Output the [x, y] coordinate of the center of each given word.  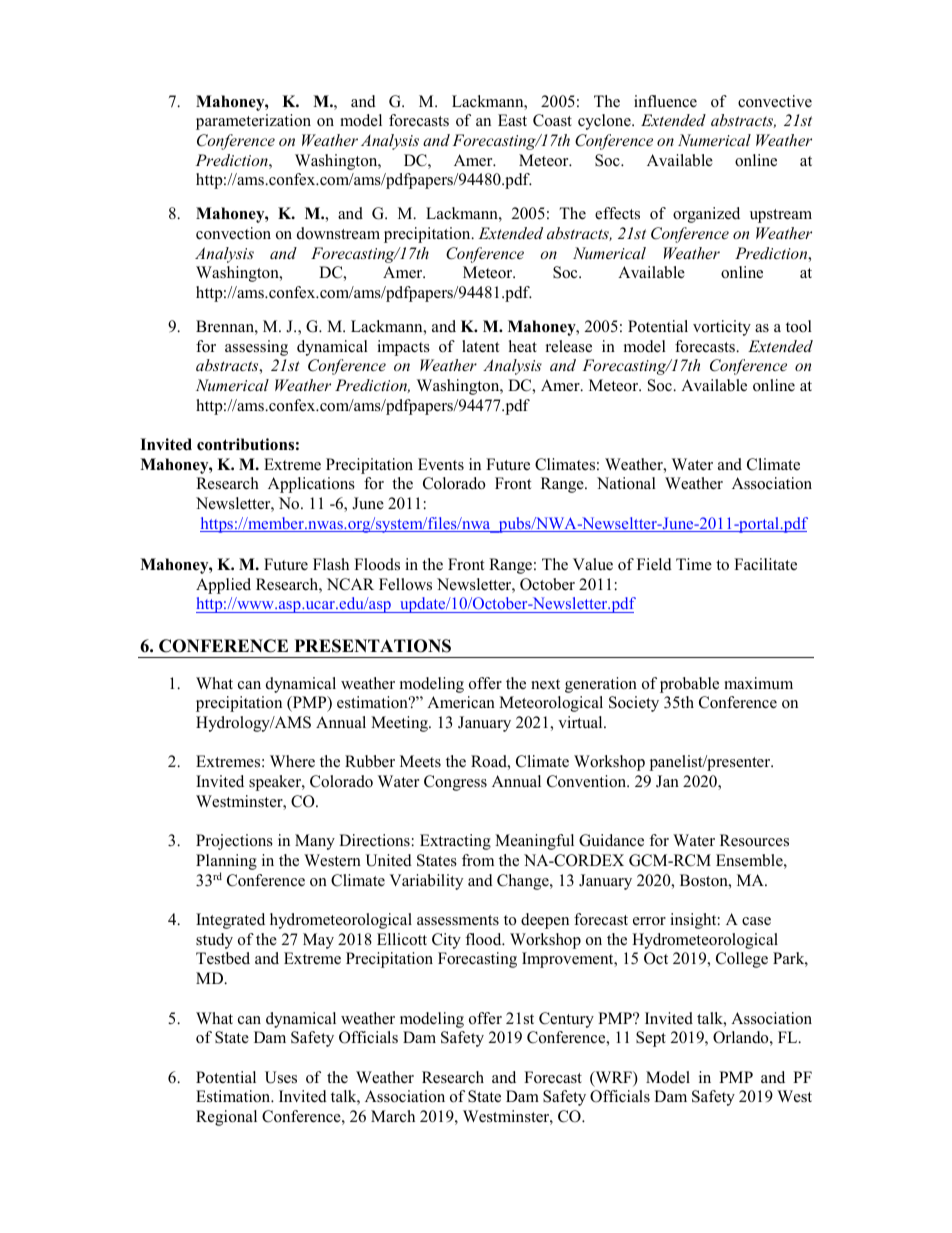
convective [775, 101]
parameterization [253, 122]
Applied [223, 586]
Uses [281, 1077]
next [545, 684]
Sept [651, 1039]
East [512, 120]
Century [566, 1020]
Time [694, 564]
